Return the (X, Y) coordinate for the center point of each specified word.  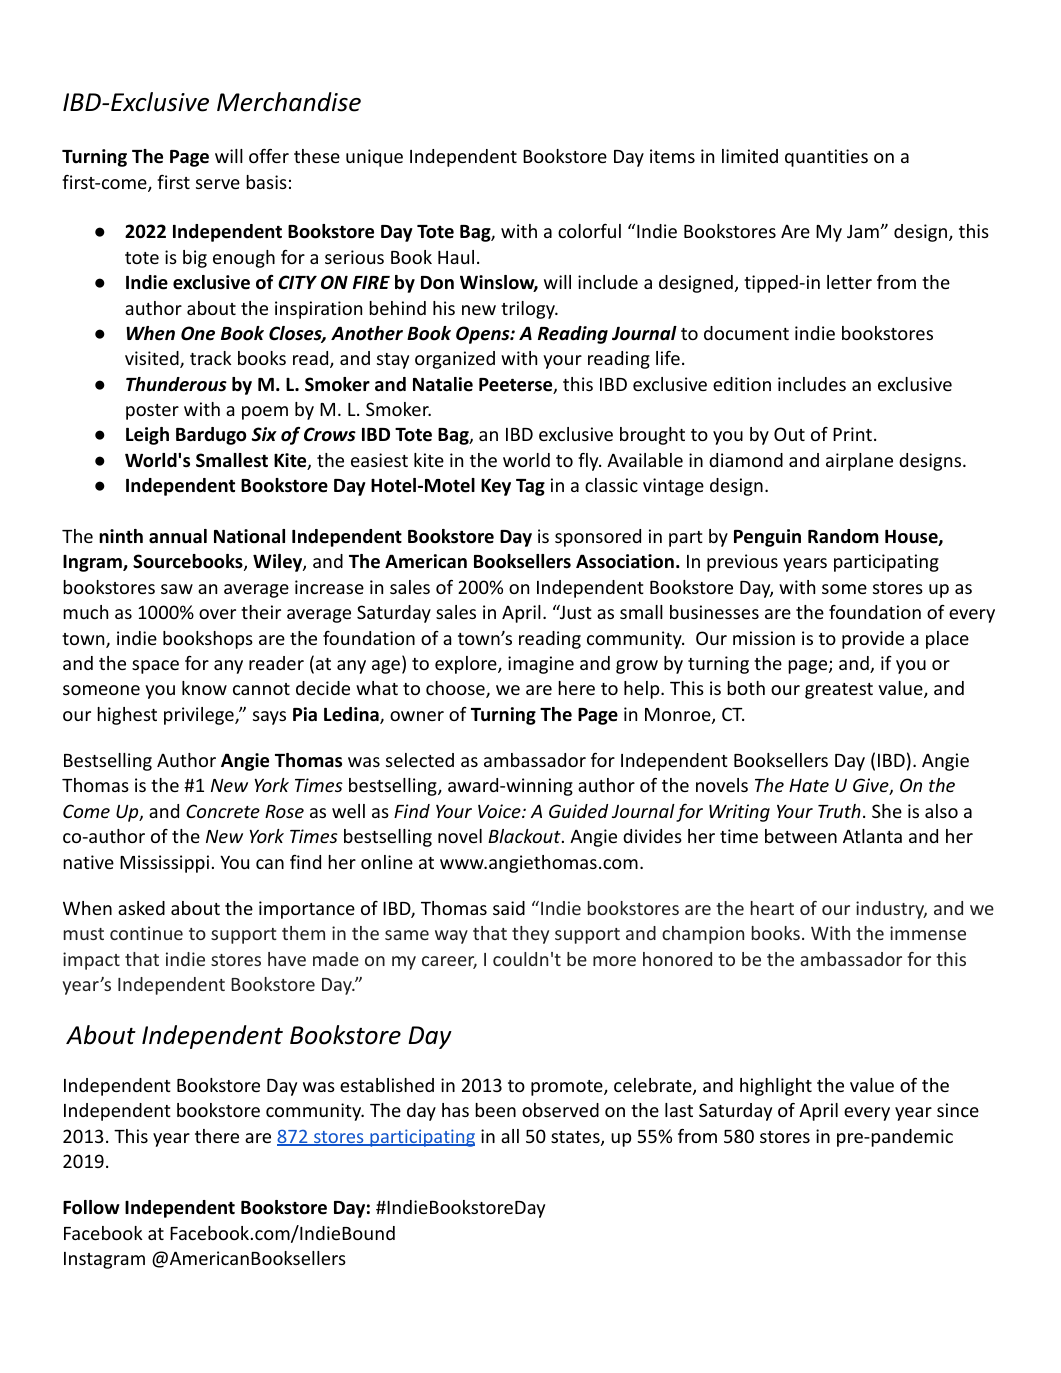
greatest (839, 691)
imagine (541, 665)
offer (269, 156)
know (204, 688)
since (958, 1110)
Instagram (104, 1260)
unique (374, 158)
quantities (826, 158)
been (495, 1110)
